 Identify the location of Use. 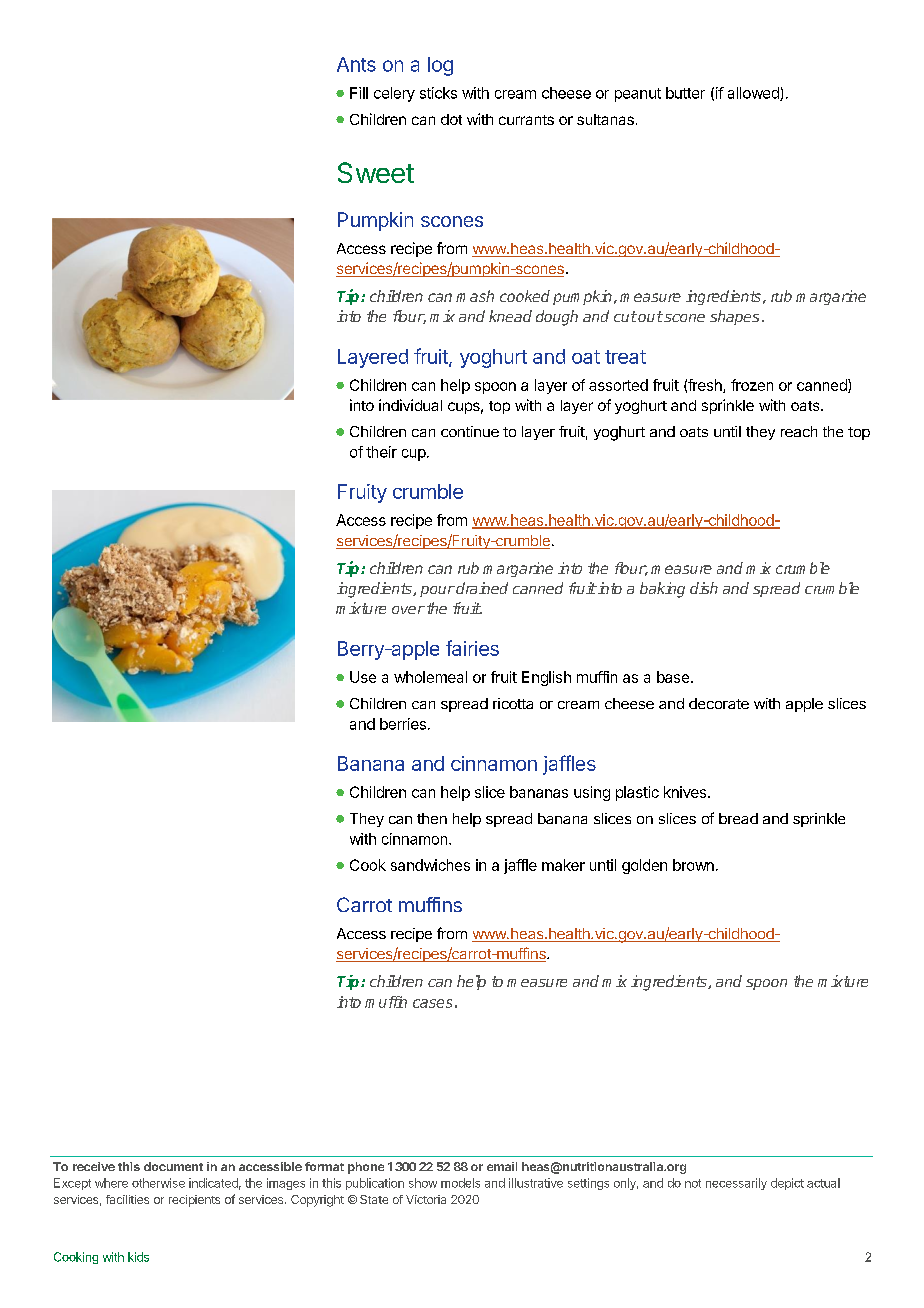
(363, 677).
